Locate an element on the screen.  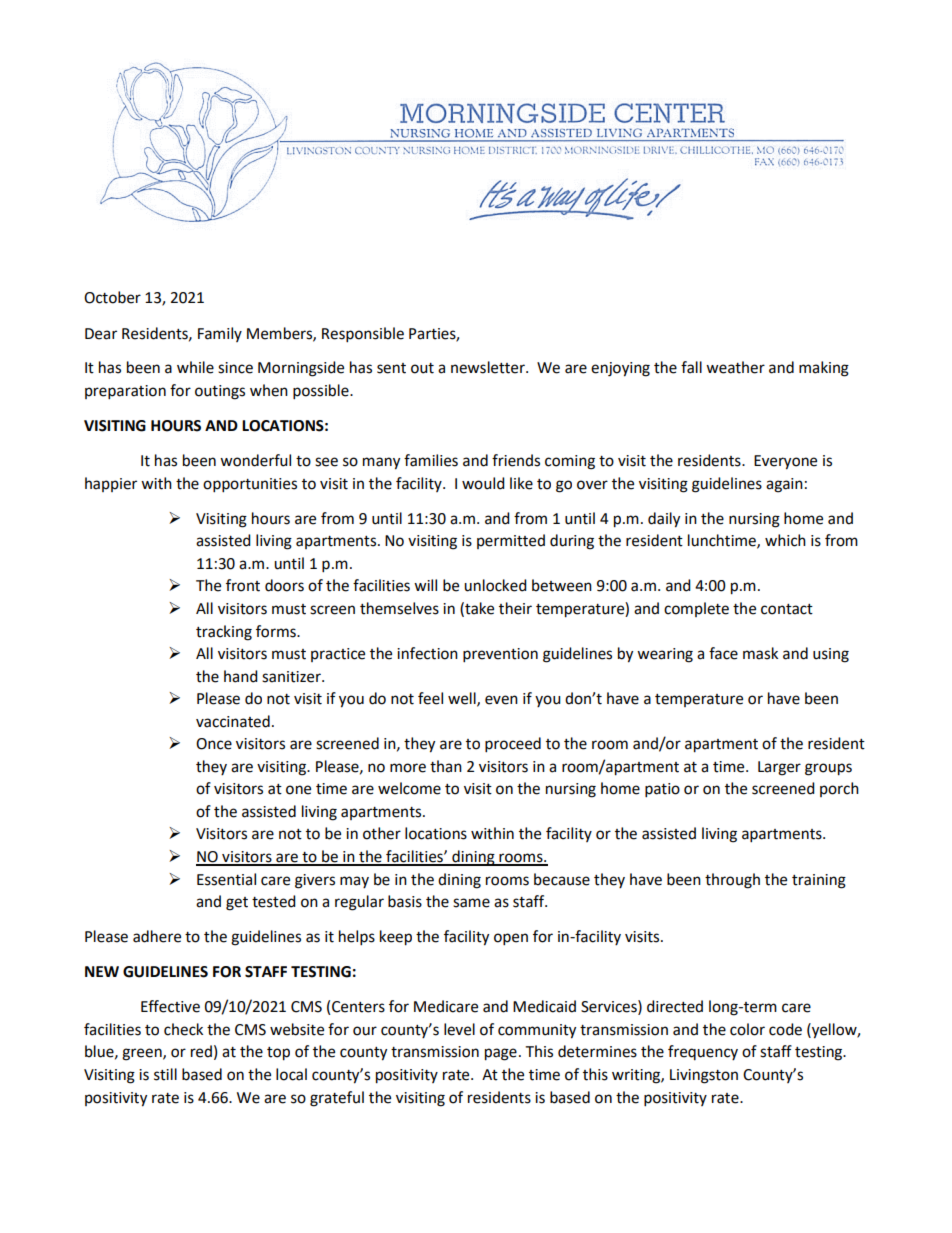
Once is located at coordinates (214, 744).
